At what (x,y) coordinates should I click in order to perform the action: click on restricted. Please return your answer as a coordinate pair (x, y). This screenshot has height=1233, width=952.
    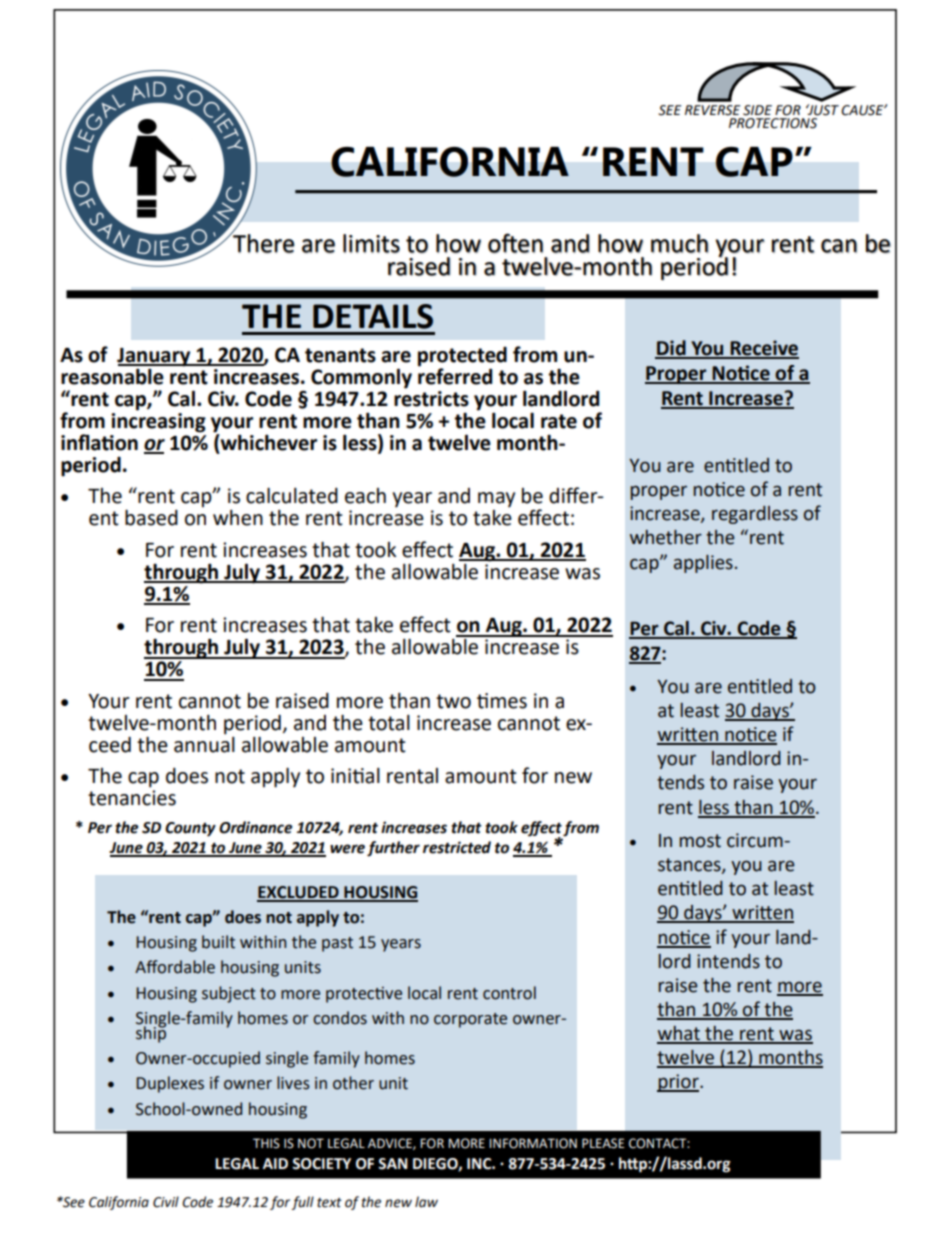
    Looking at the image, I should click on (457, 847).
